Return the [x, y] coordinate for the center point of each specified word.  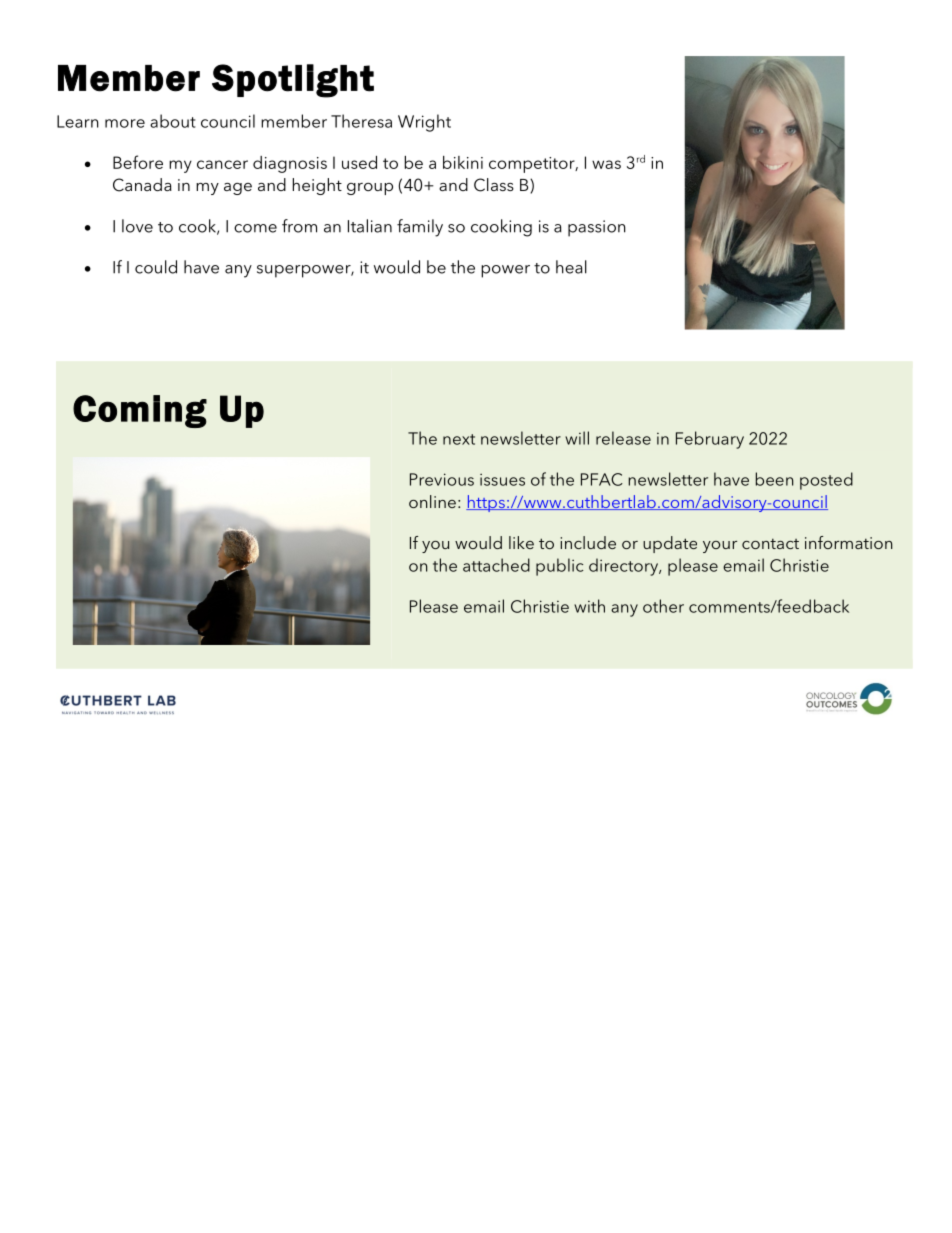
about [173, 121]
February [710, 440]
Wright [424, 123]
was [606, 164]
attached [496, 565]
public [559, 567]
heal [571, 267]
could [156, 267]
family [420, 228]
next [459, 439]
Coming [140, 411]
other [663, 606]
